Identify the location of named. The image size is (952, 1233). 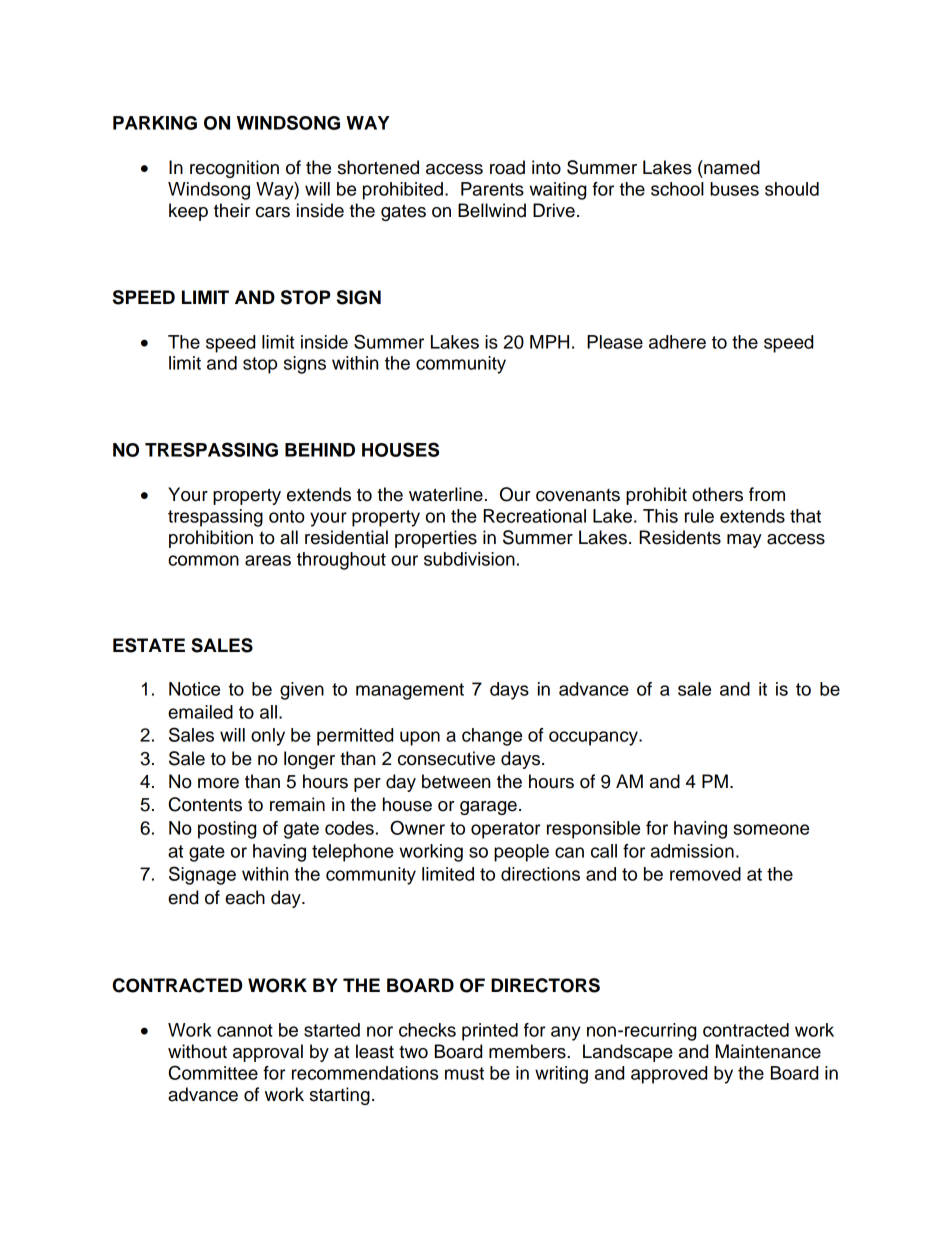
(731, 167).
